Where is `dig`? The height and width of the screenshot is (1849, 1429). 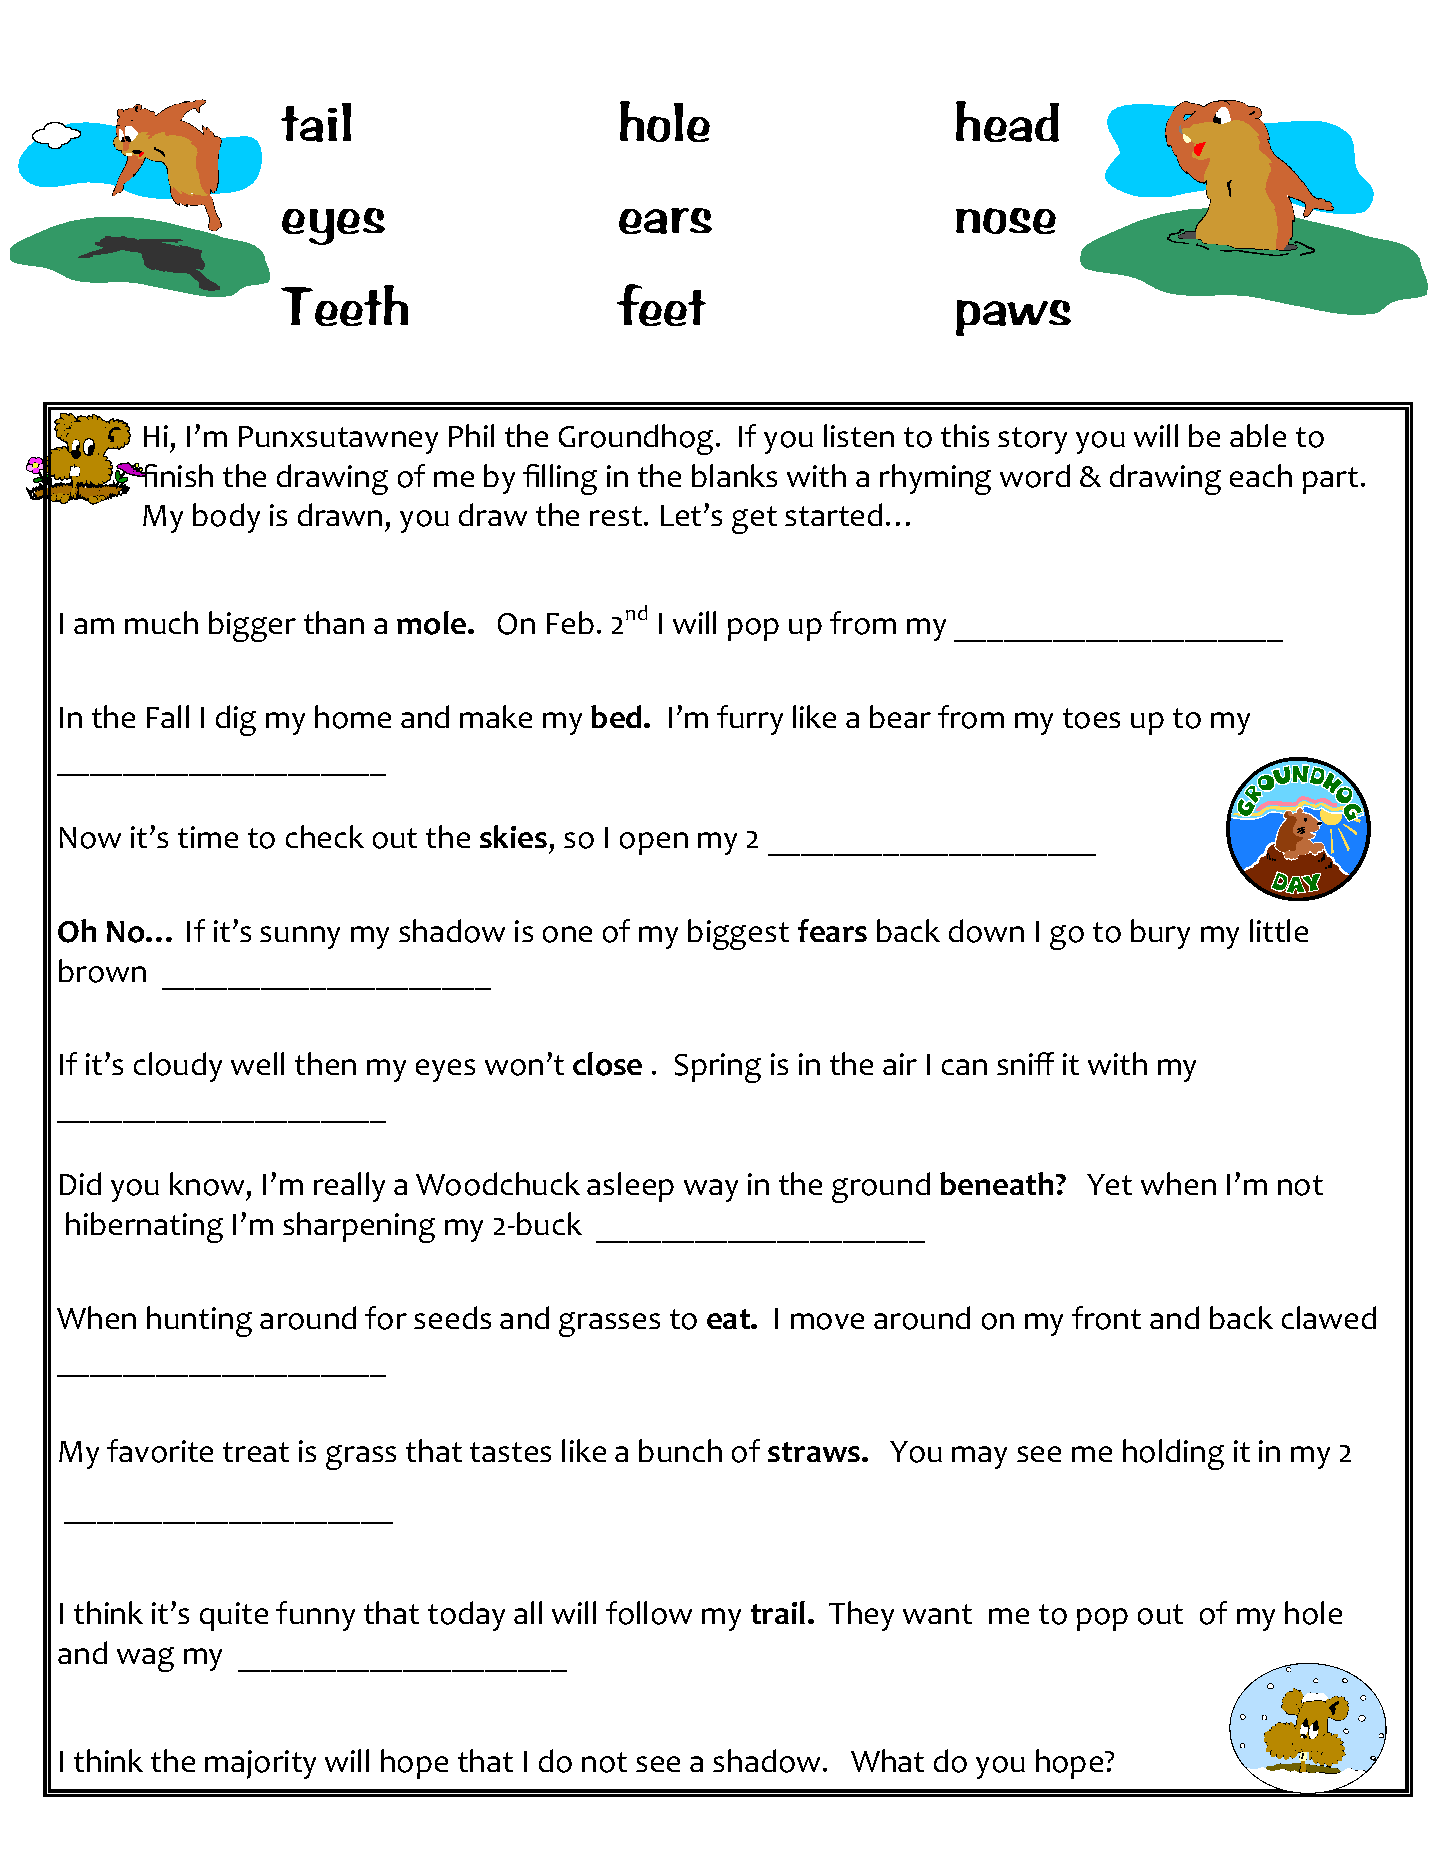 dig is located at coordinates (236, 720).
